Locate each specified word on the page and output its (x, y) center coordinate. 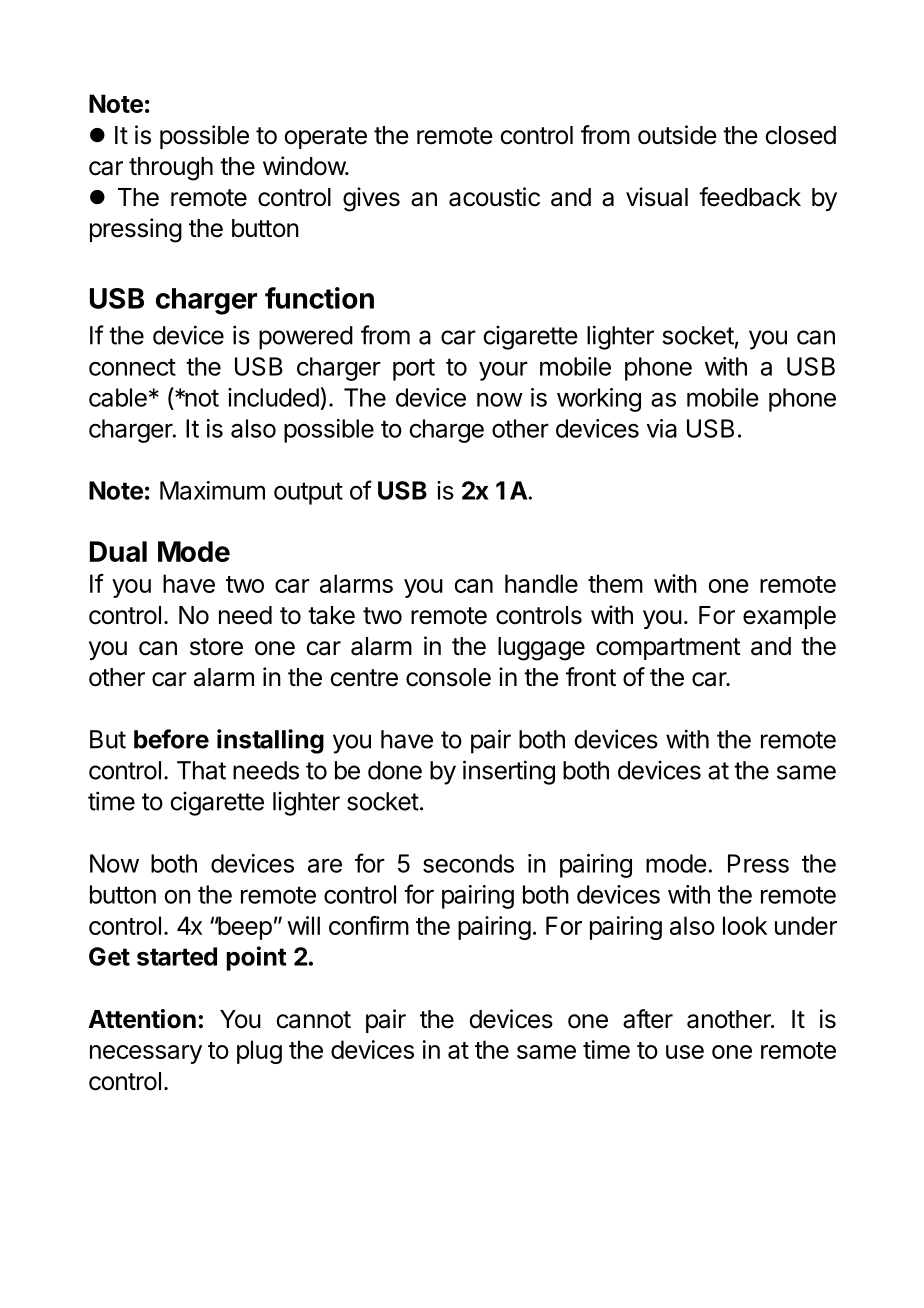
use (685, 1052)
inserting (509, 772)
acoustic (494, 197)
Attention (142, 1019)
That (201, 770)
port (414, 369)
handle (541, 583)
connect (132, 367)
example (789, 617)
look (745, 925)
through (171, 169)
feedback (750, 197)
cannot (313, 1020)
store (216, 647)
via (662, 428)
